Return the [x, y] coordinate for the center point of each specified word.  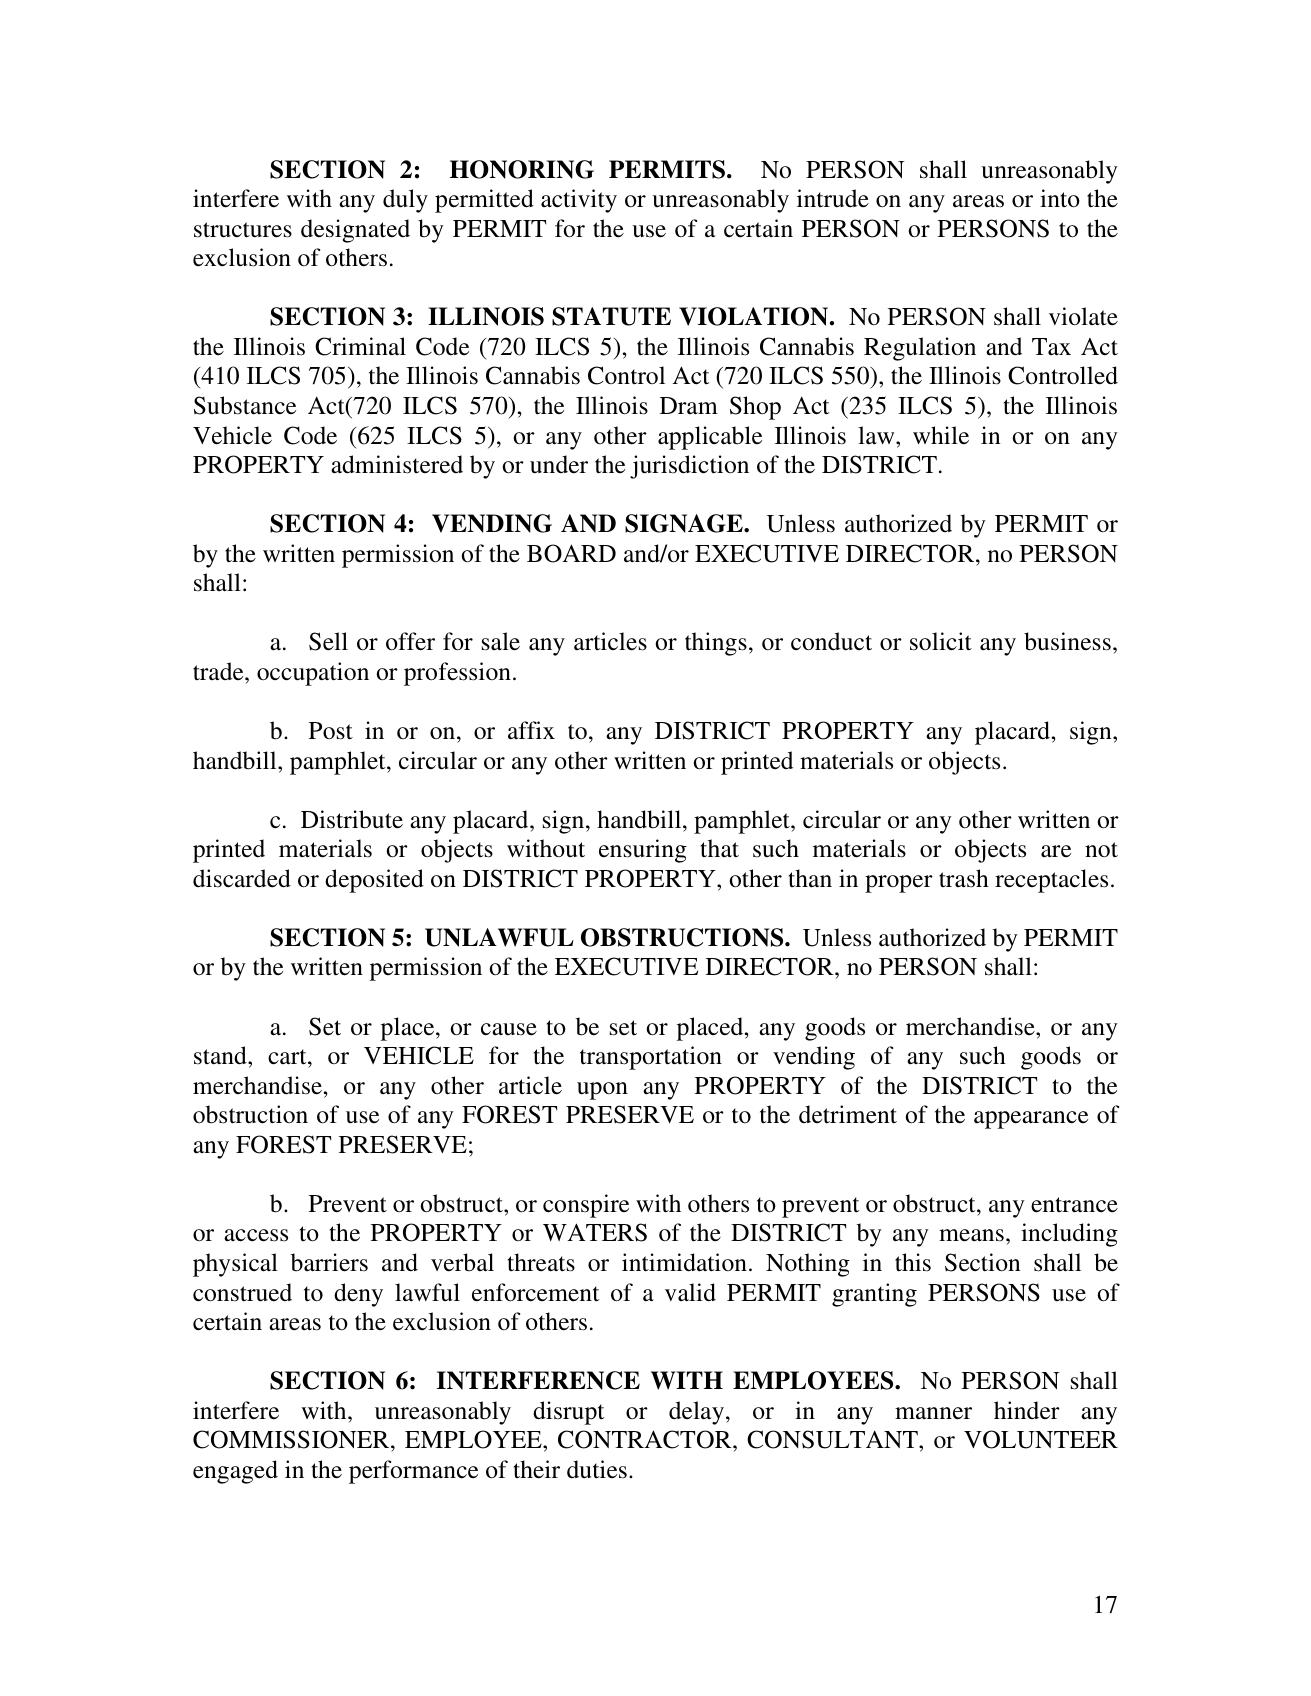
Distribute [352, 819]
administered [397, 464]
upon [602, 1091]
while [941, 435]
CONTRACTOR [646, 1439]
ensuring [643, 851]
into [1060, 198]
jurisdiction [689, 467]
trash [964, 878]
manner [933, 1413]
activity [579, 201]
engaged [235, 1472]
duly [405, 201]
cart [288, 1057]
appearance [1031, 1120]
